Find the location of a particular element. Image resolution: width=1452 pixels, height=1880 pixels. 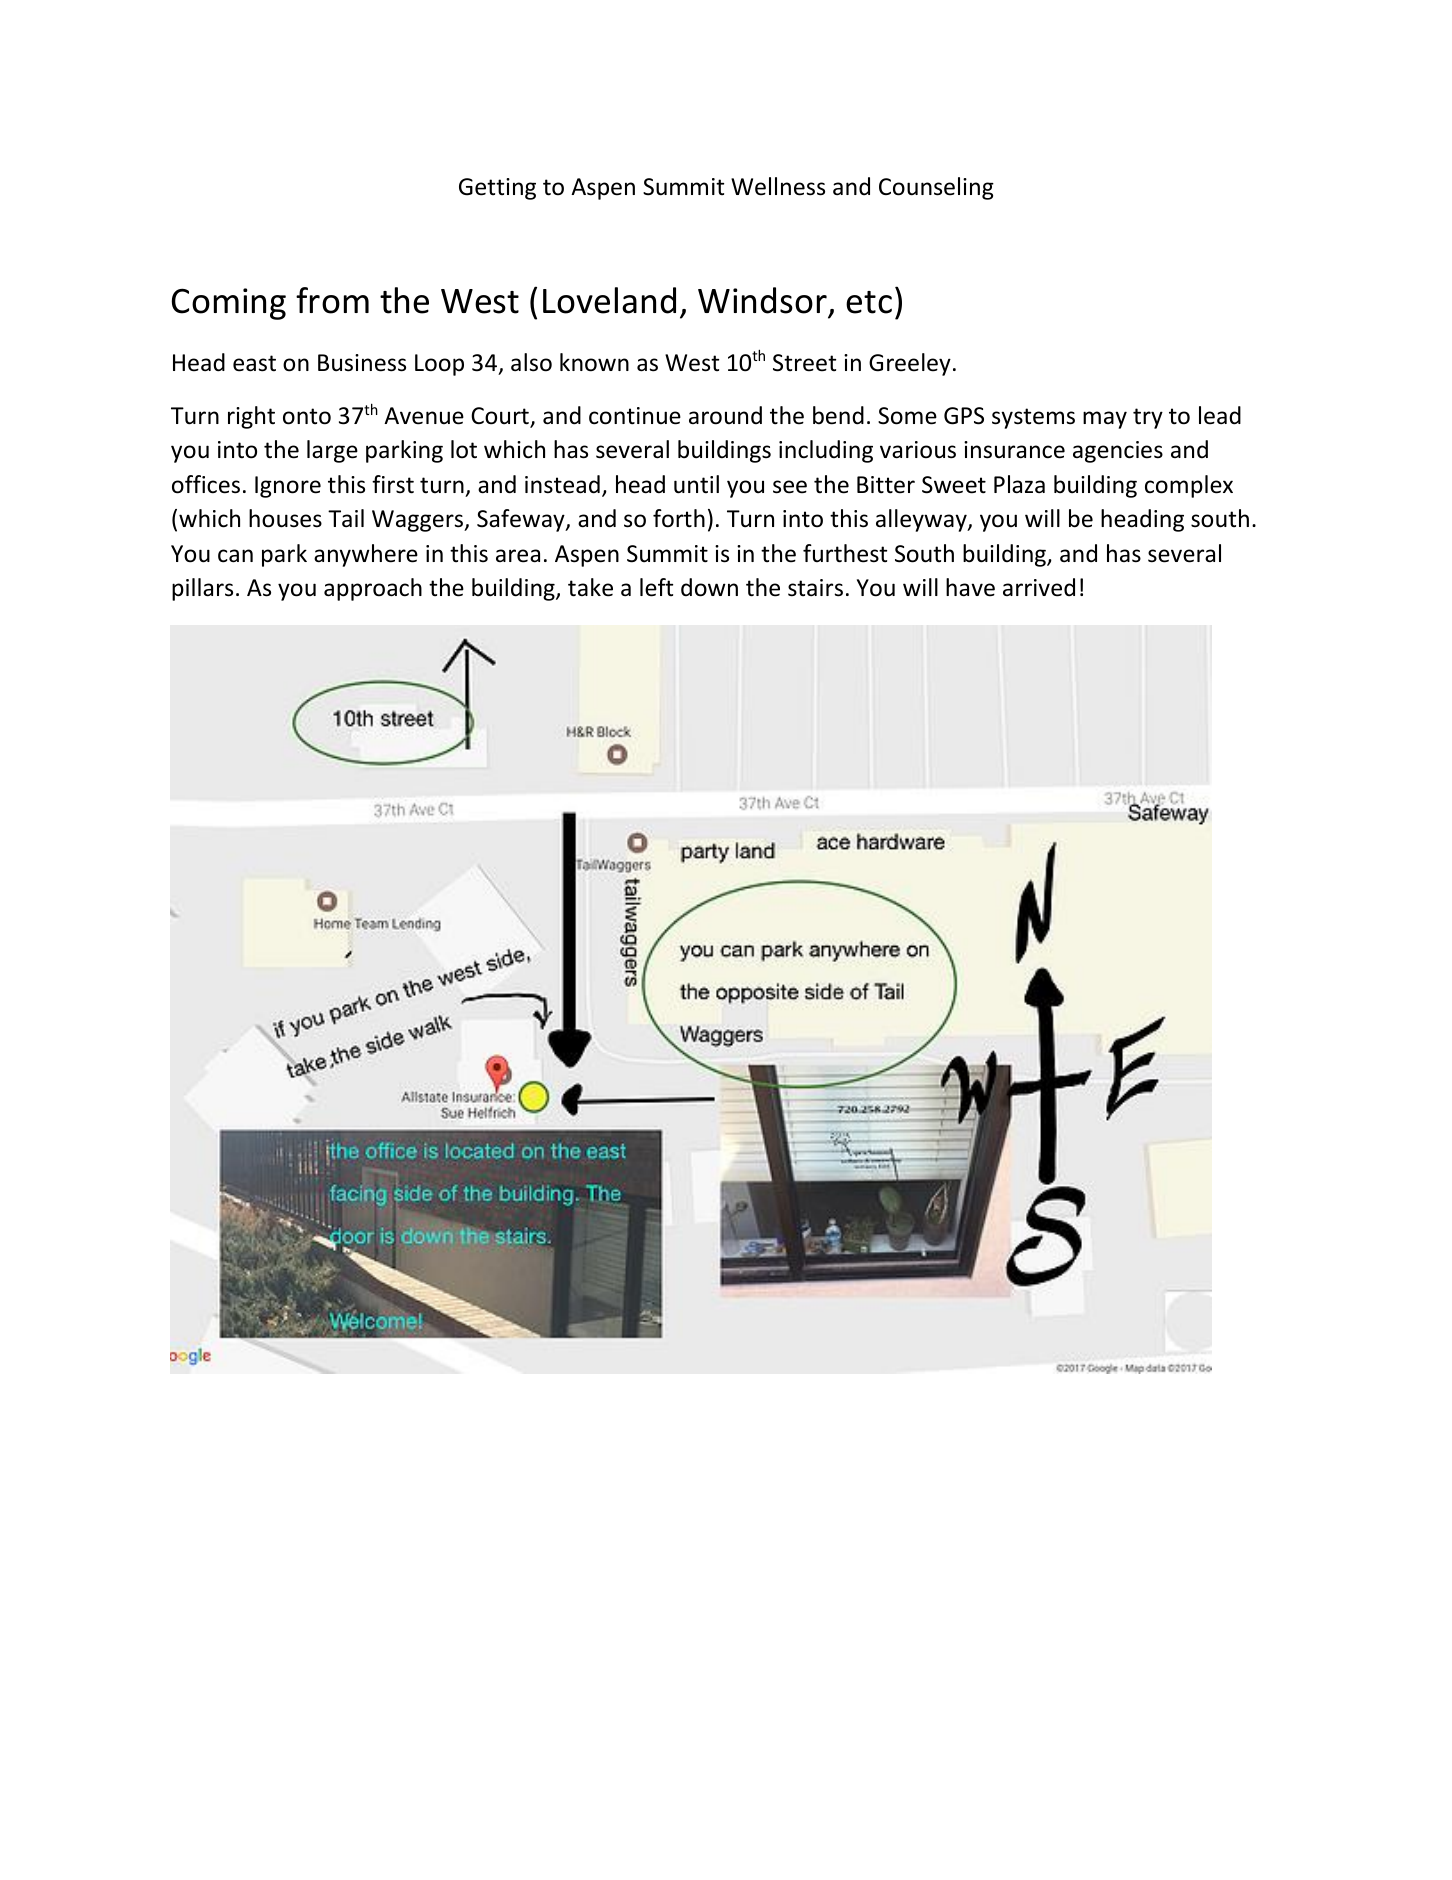

Getting is located at coordinates (497, 189).
